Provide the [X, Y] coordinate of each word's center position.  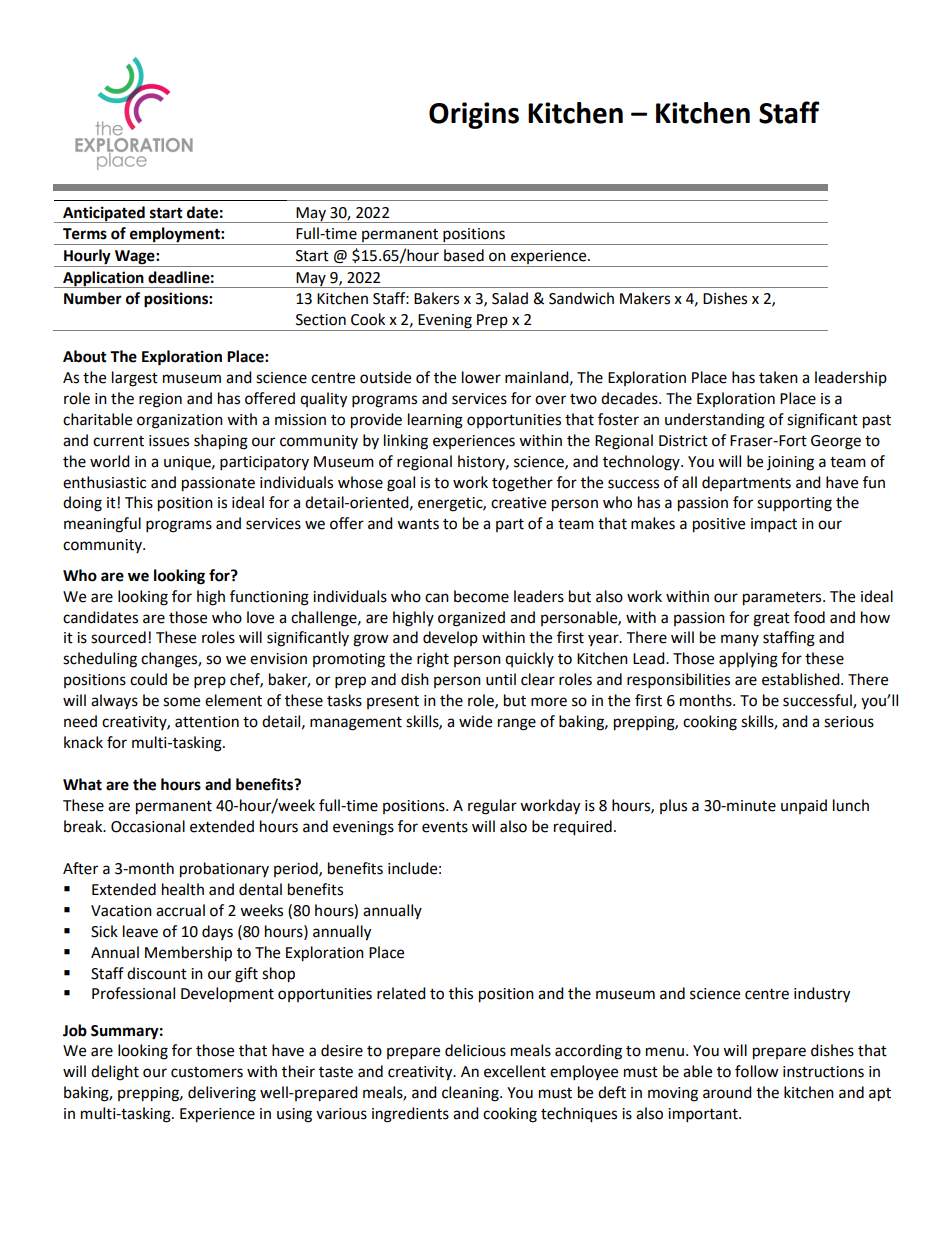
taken [778, 377]
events [445, 827]
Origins [474, 115]
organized [471, 619]
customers [207, 1072]
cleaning [471, 1094]
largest [135, 379]
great [771, 620]
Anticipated [104, 214]
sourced [118, 637]
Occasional [148, 826]
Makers [645, 298]
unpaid [804, 806]
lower [481, 377]
